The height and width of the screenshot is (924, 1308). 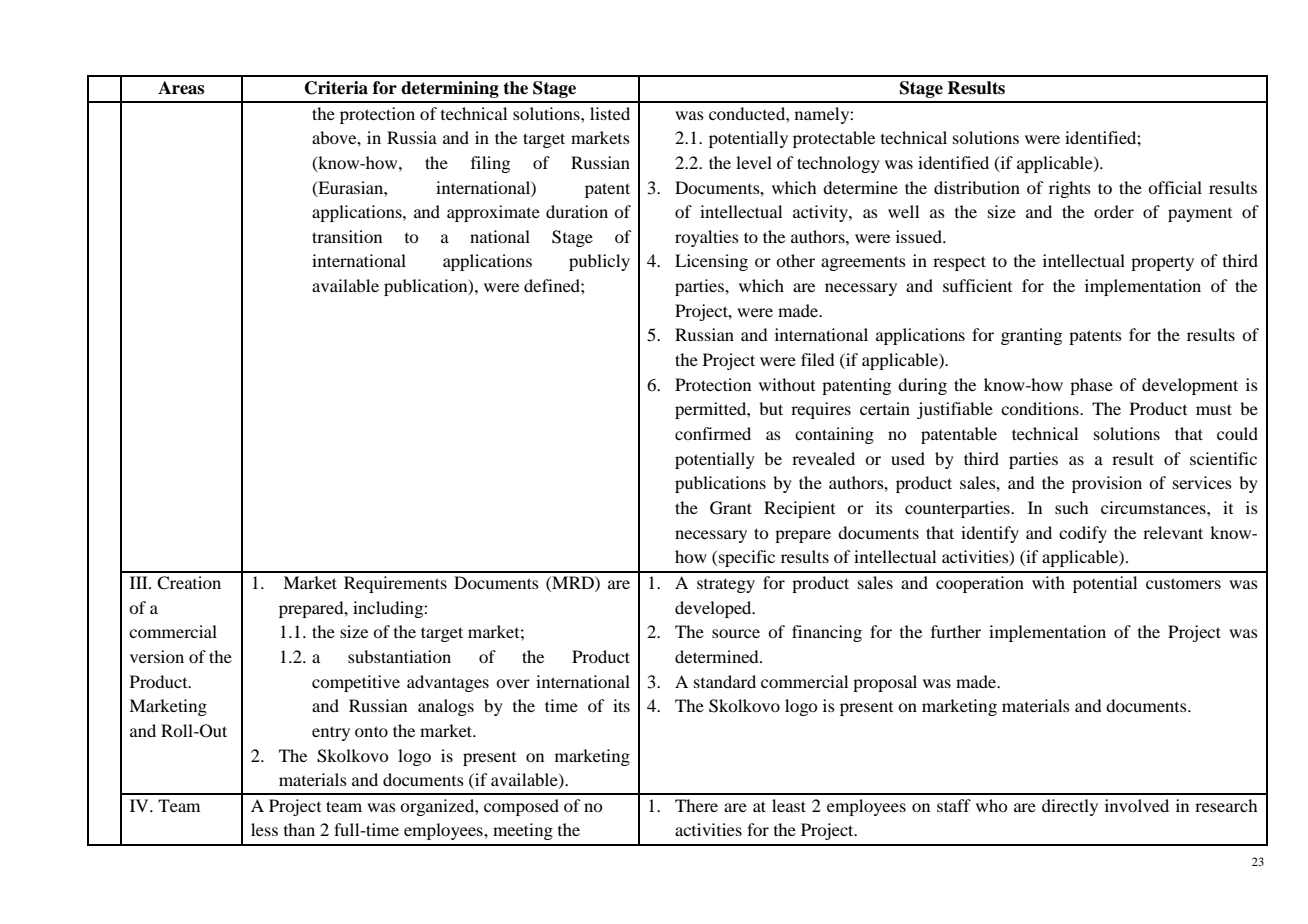 What do you see at coordinates (189, 583) in the screenshot?
I see `Creation` at bounding box center [189, 583].
